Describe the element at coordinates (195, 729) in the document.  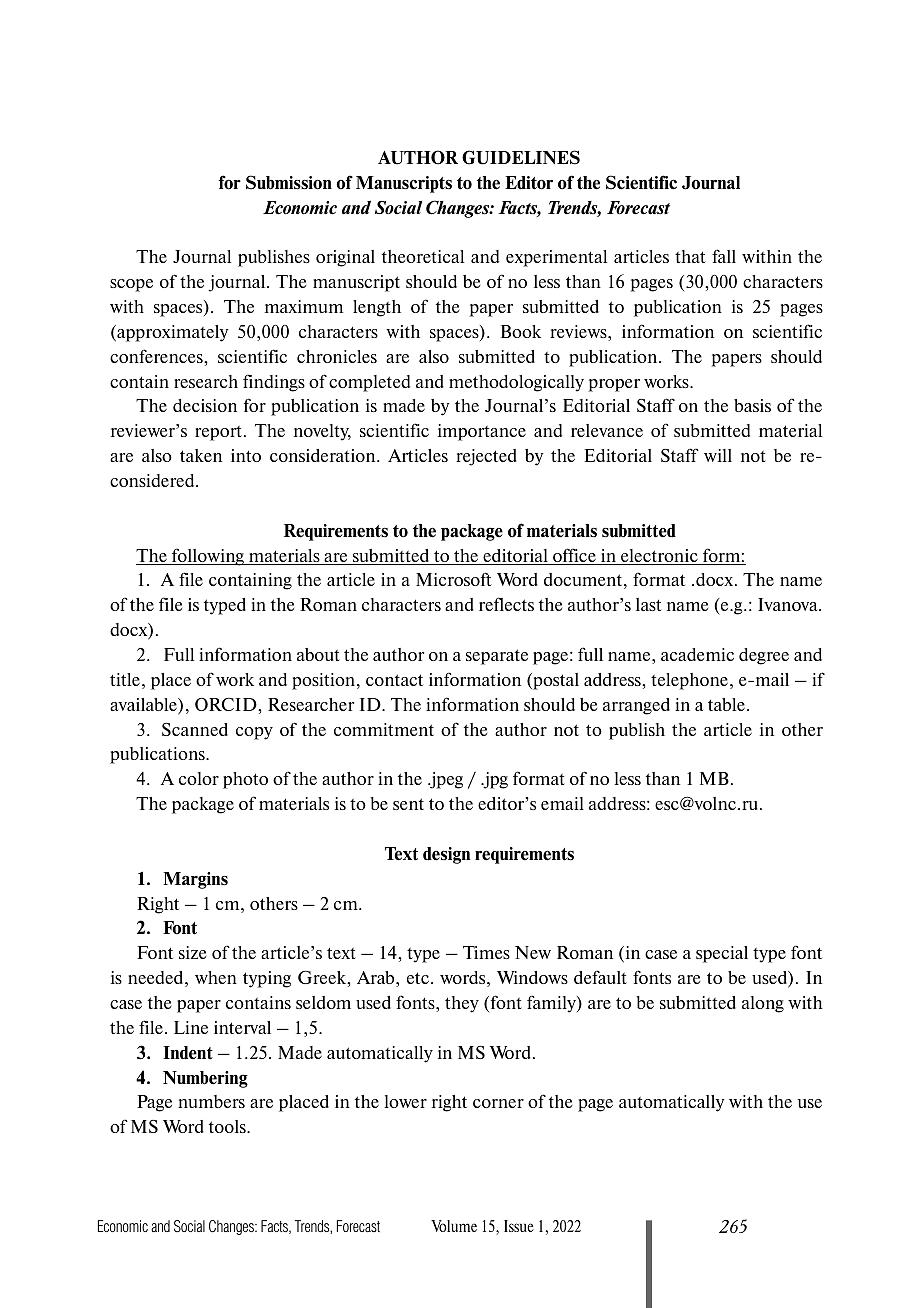
I see `Scanned` at that location.
